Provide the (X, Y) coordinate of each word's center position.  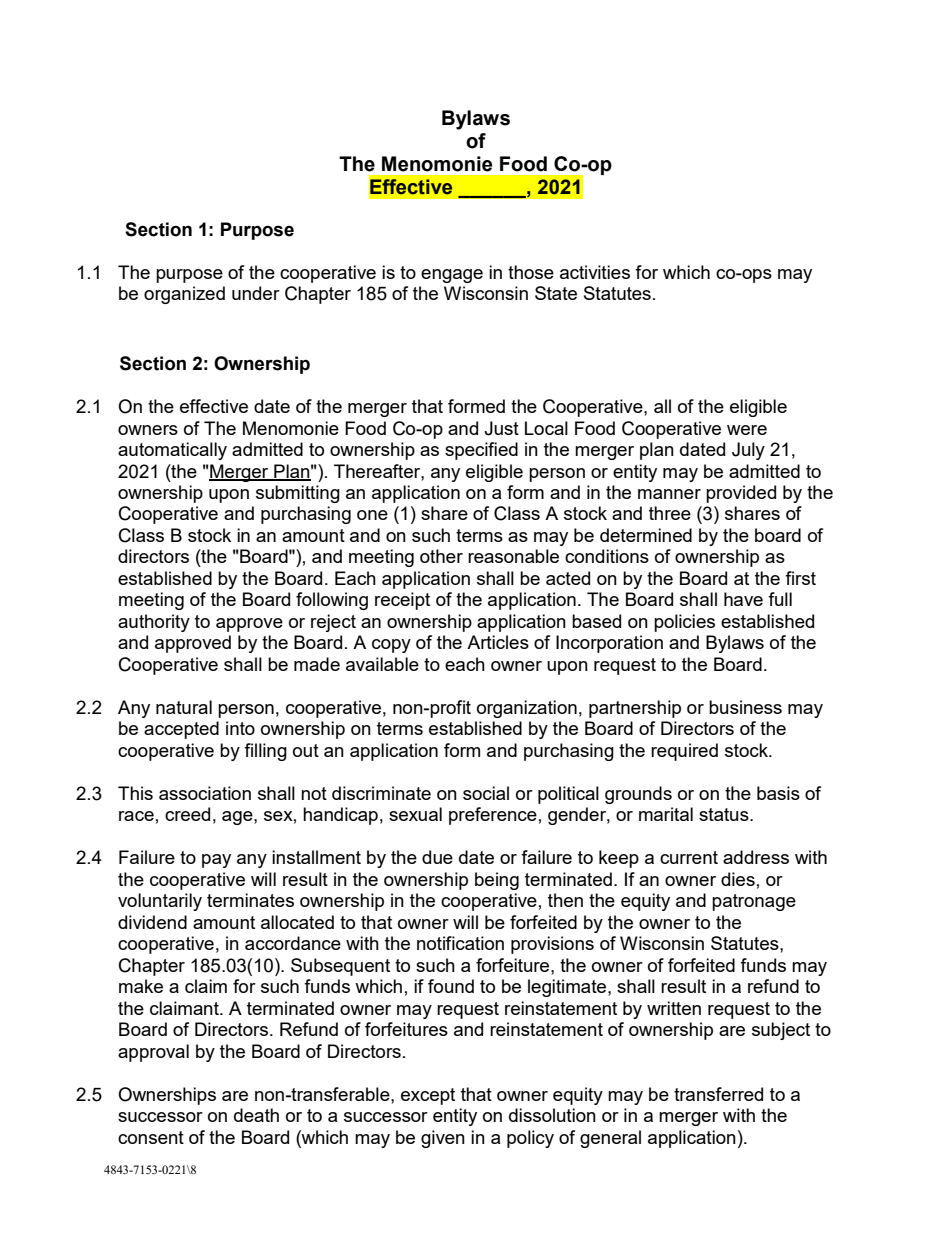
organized (184, 295)
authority (154, 623)
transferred (718, 1094)
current (689, 857)
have (743, 599)
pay (216, 861)
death (256, 1115)
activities (595, 272)
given (443, 1139)
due (437, 857)
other (441, 556)
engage (452, 276)
